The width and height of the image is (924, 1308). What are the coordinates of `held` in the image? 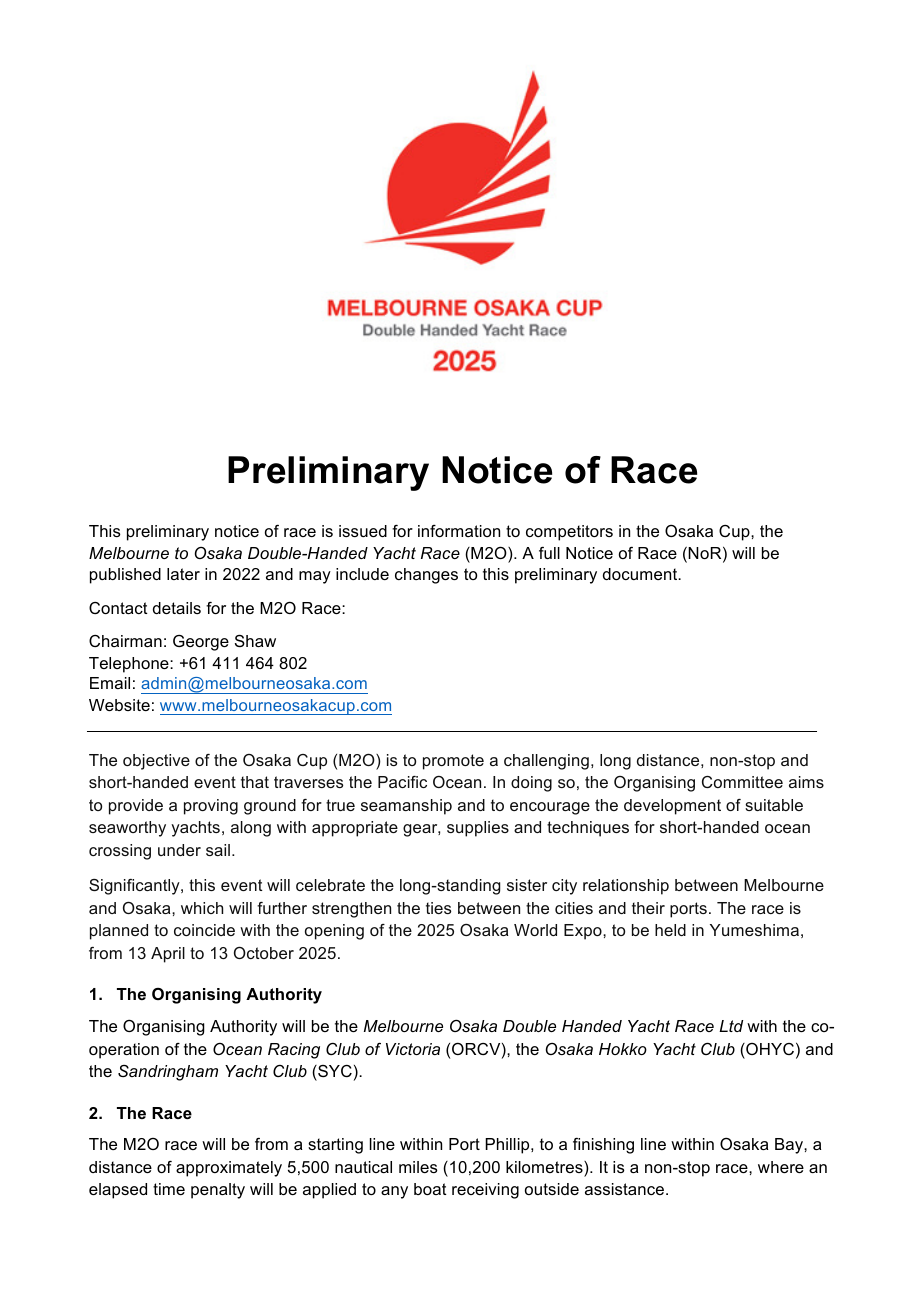 It's located at (670, 930).
